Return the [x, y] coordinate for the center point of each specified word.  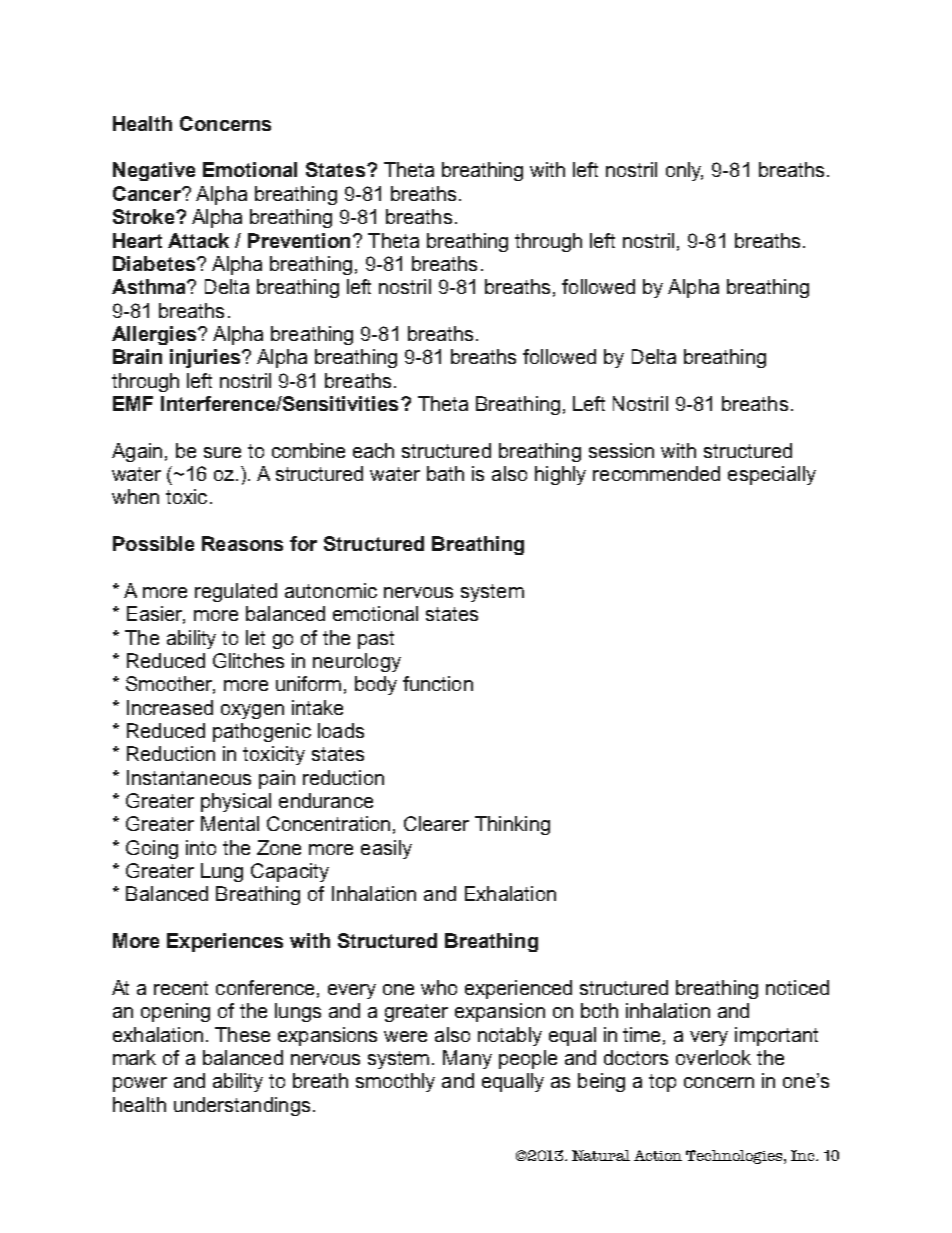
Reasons [242, 543]
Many [467, 1059]
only [684, 171]
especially [772, 475]
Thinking [512, 825]
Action [658, 1155]
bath [445, 473]
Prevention [299, 240]
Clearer [436, 823]
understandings [242, 1106]
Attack [198, 240]
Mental [230, 823]
